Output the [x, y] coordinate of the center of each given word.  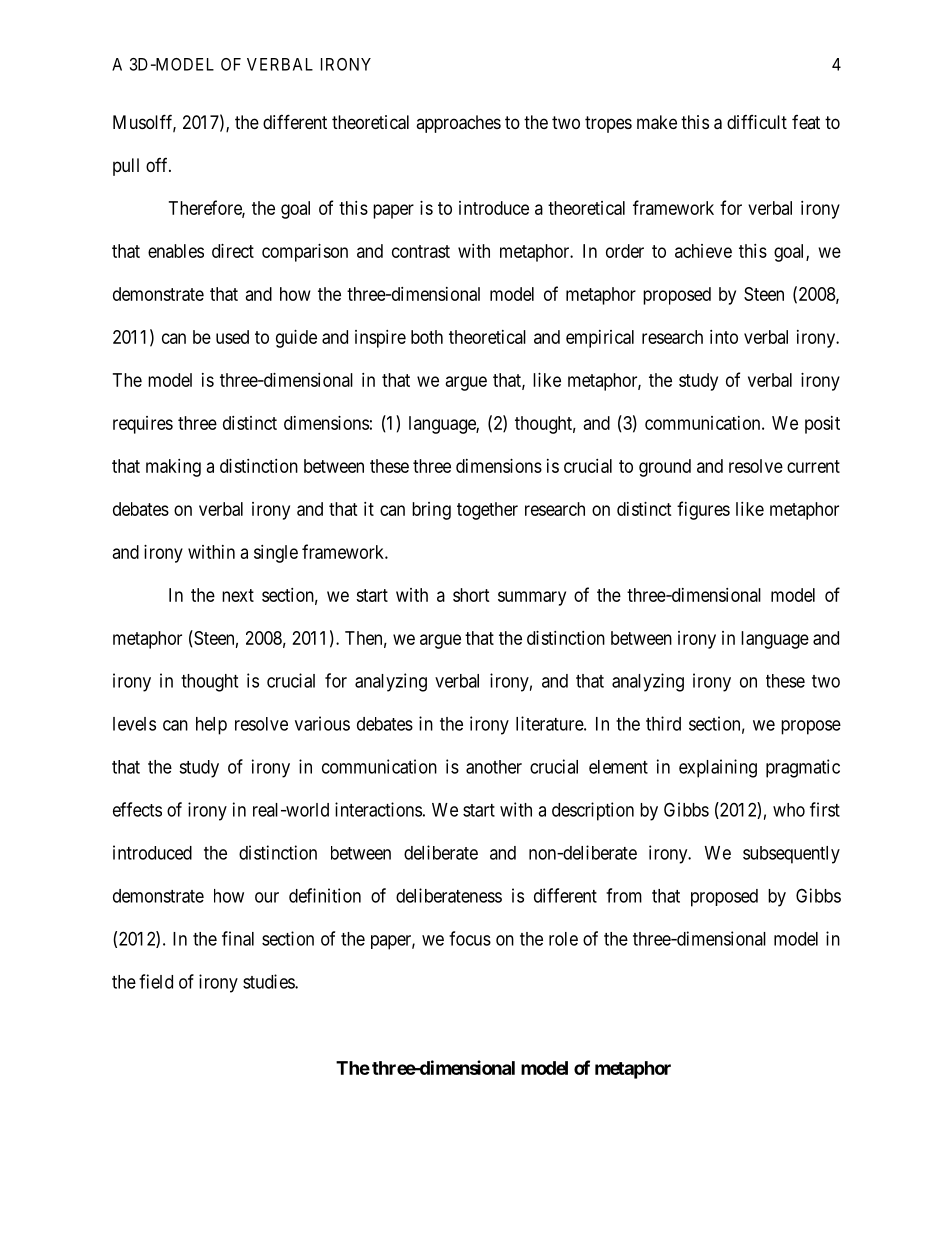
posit [822, 425]
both [427, 337]
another [494, 767]
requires [143, 425]
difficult [757, 122]
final [238, 938]
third [663, 723]
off [158, 165]
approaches [458, 124]
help [211, 726]
